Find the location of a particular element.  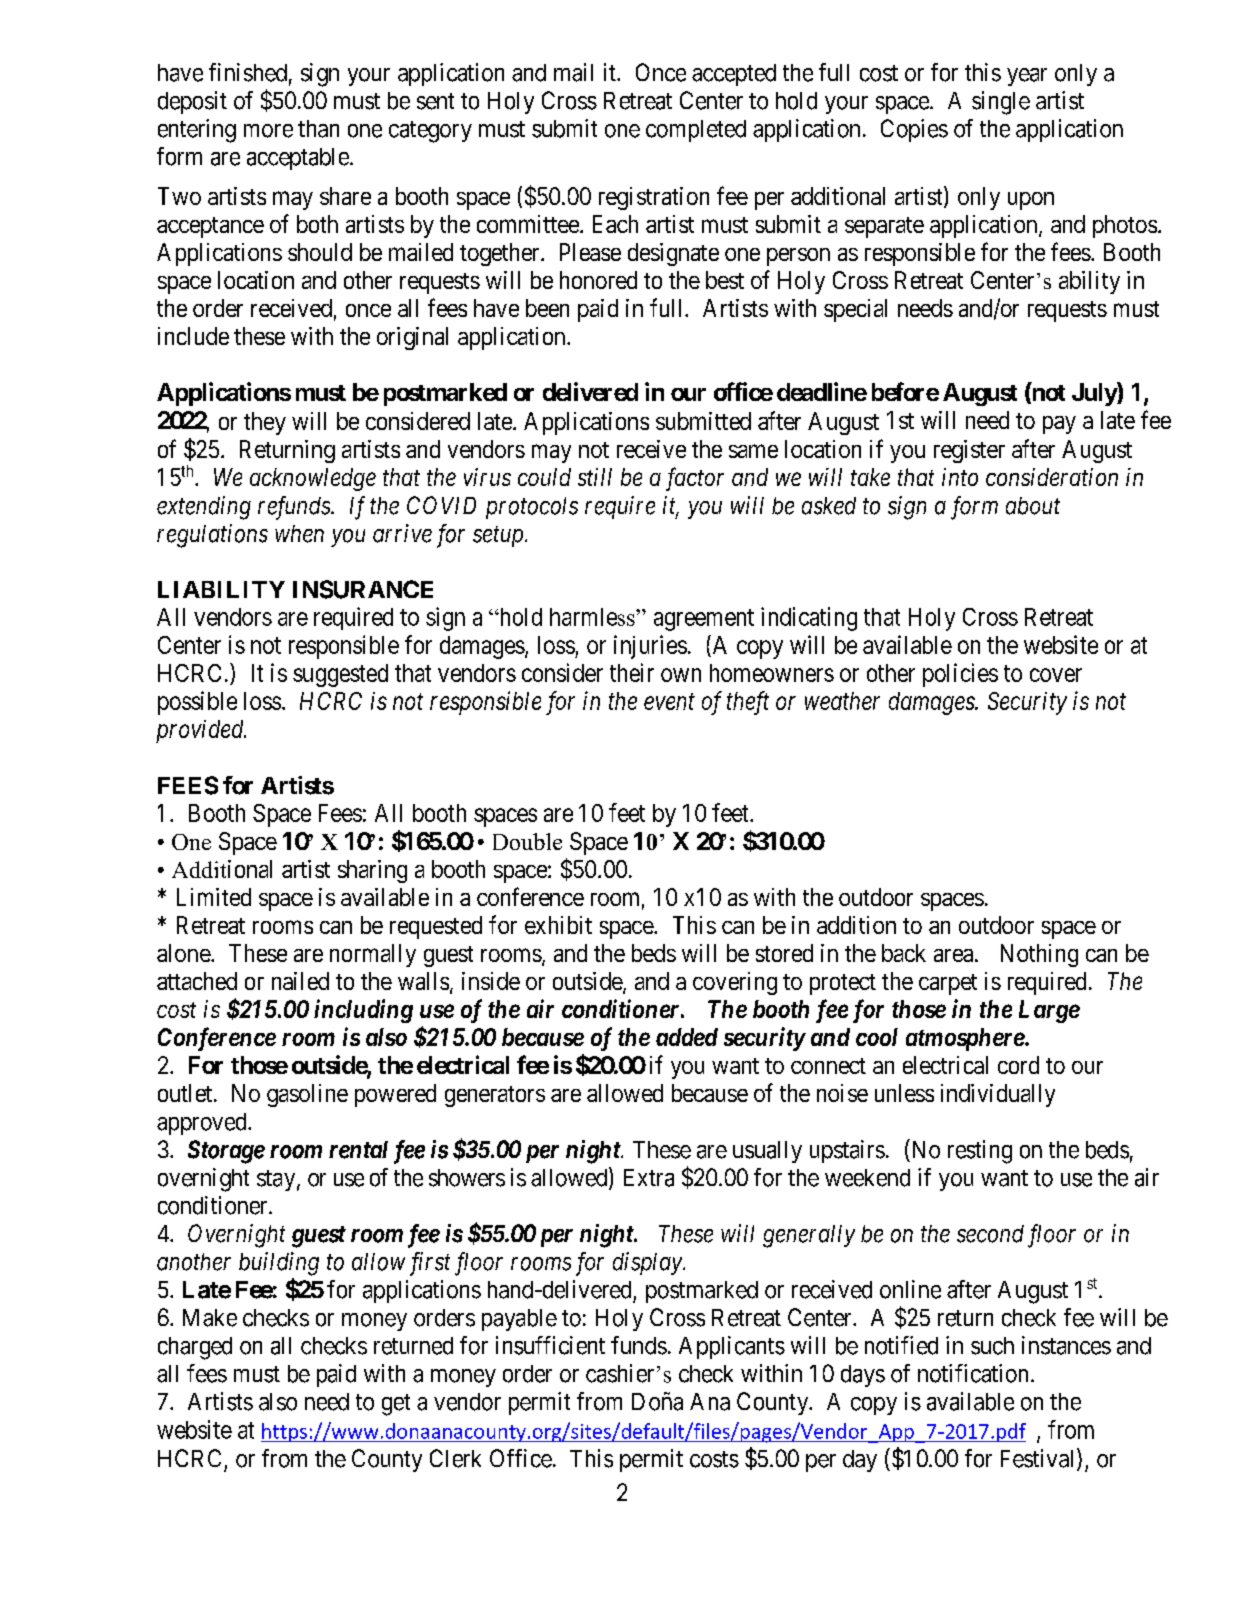

event is located at coordinates (669, 702).
